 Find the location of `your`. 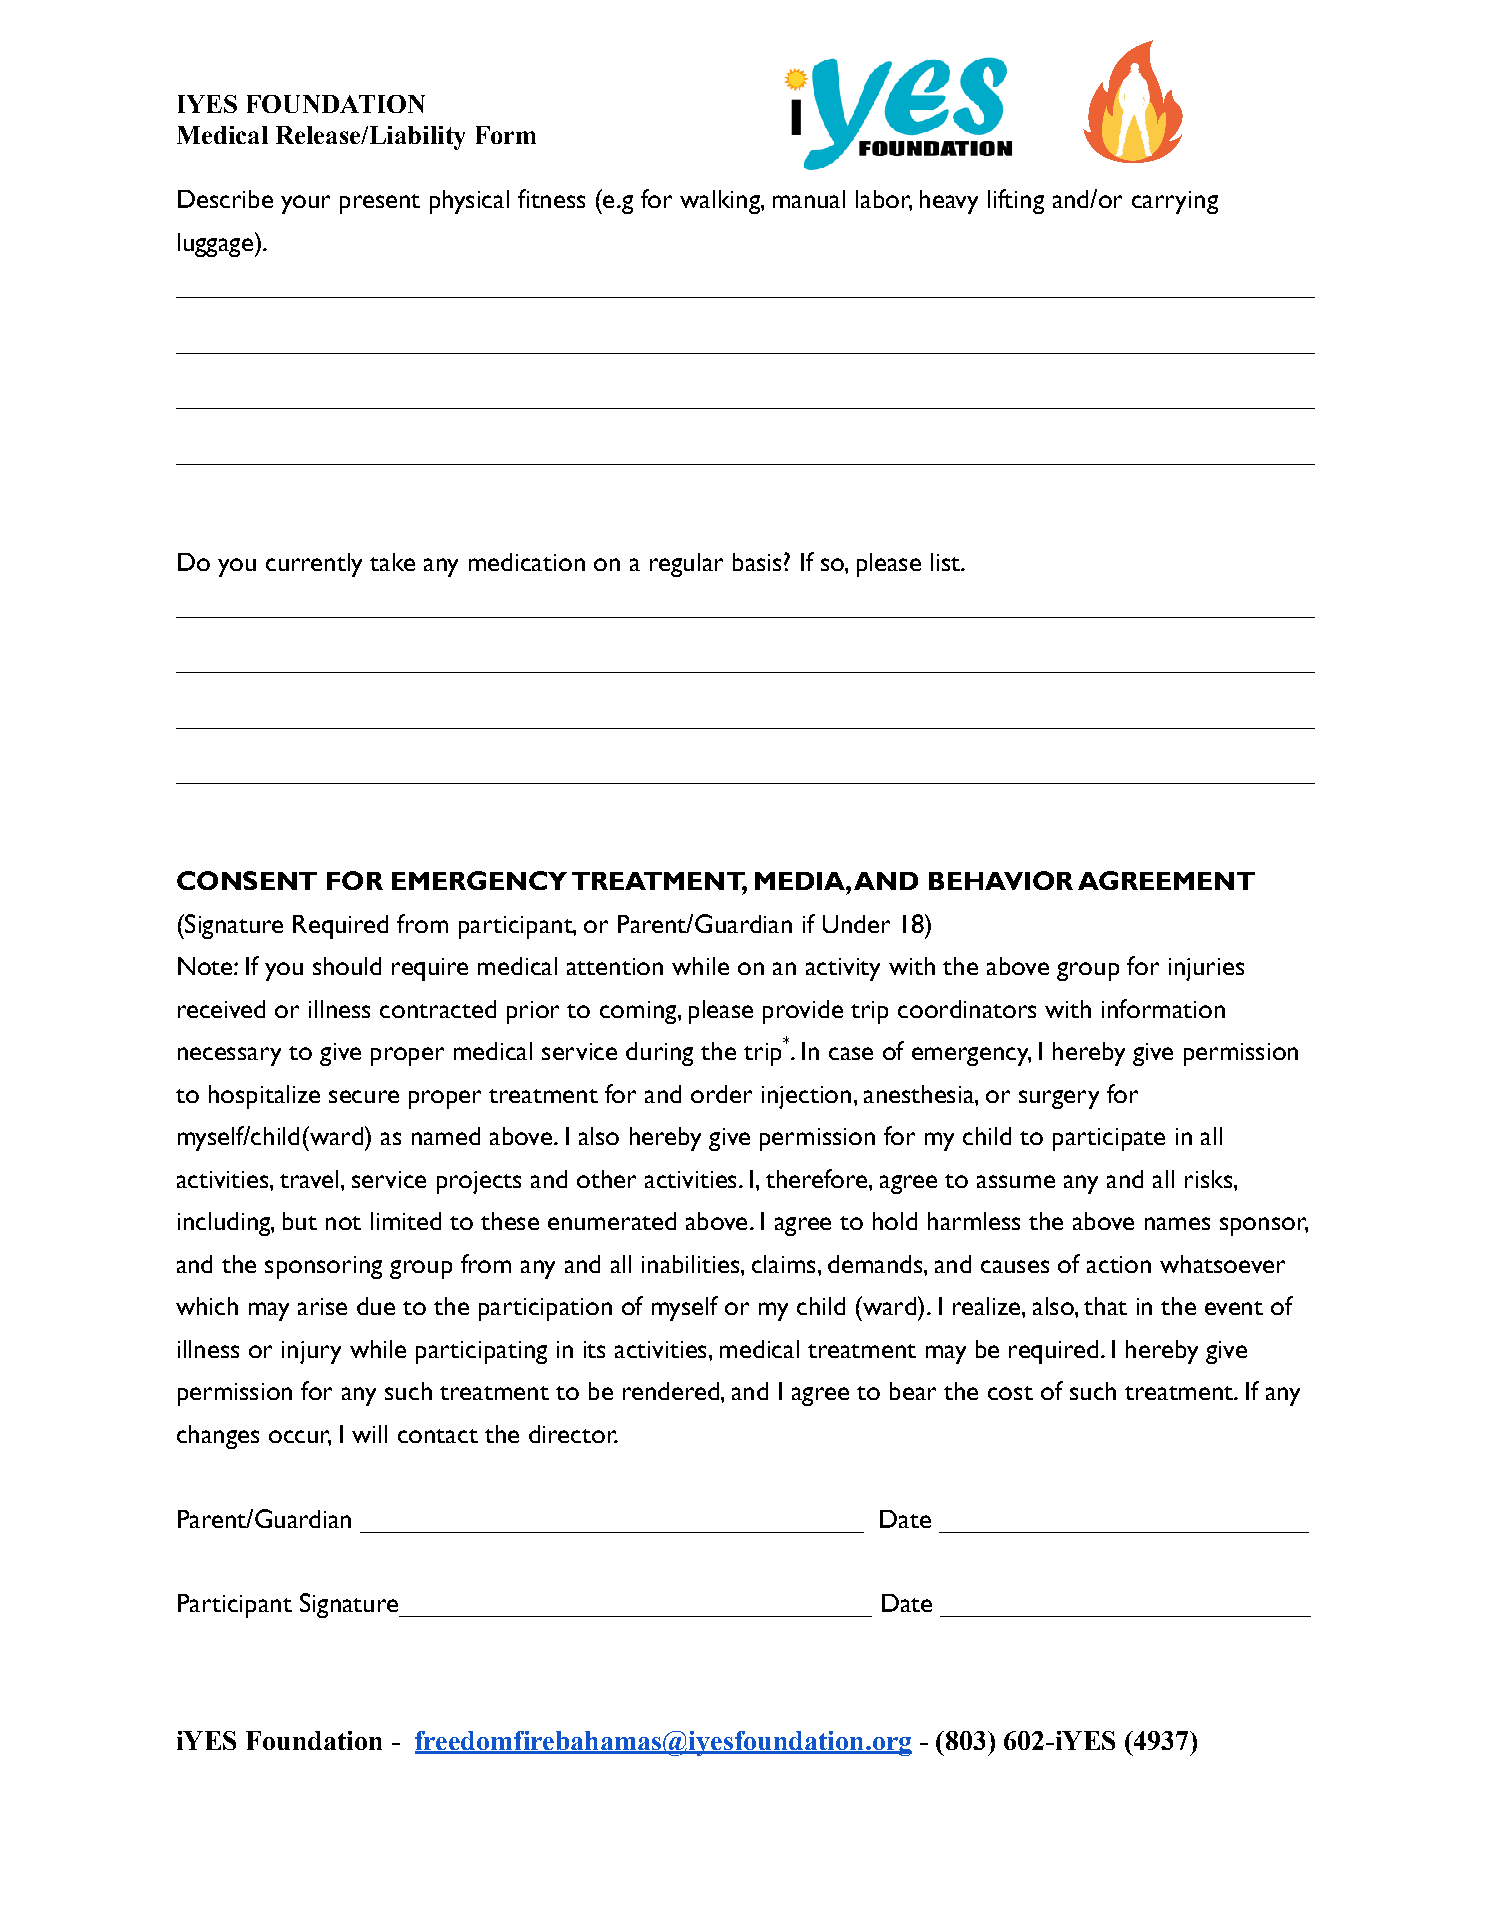

your is located at coordinates (305, 204).
